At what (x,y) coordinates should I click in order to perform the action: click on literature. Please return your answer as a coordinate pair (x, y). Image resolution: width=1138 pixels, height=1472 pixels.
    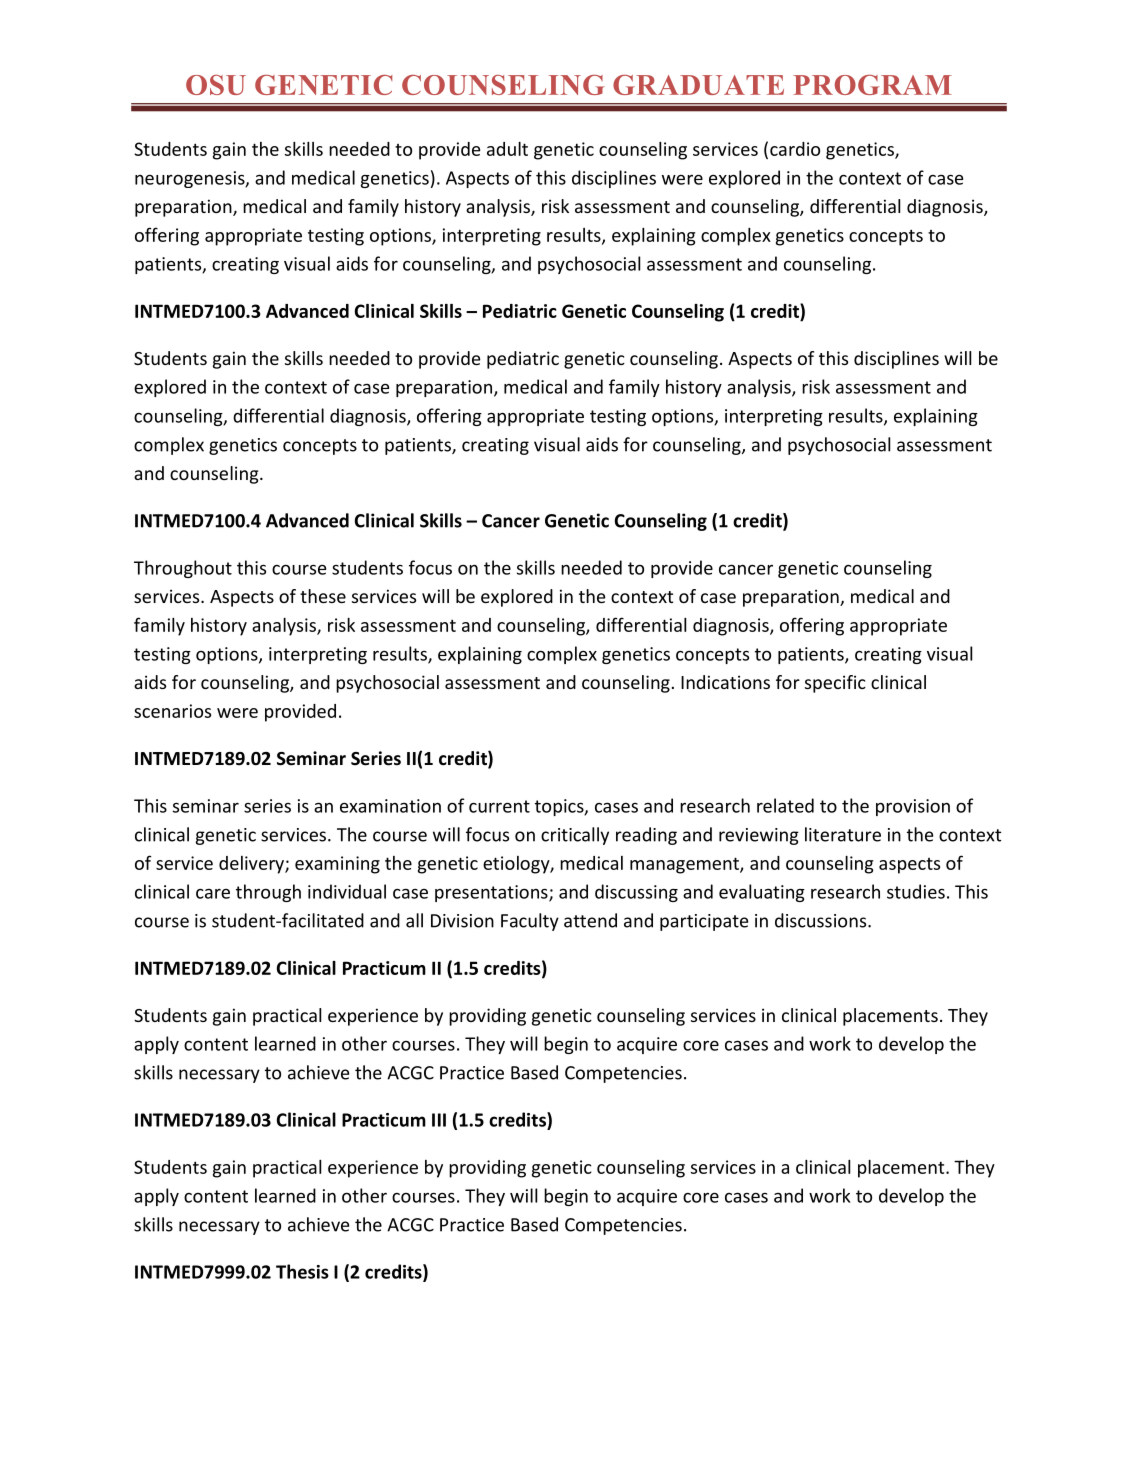
    Looking at the image, I should click on (843, 834).
